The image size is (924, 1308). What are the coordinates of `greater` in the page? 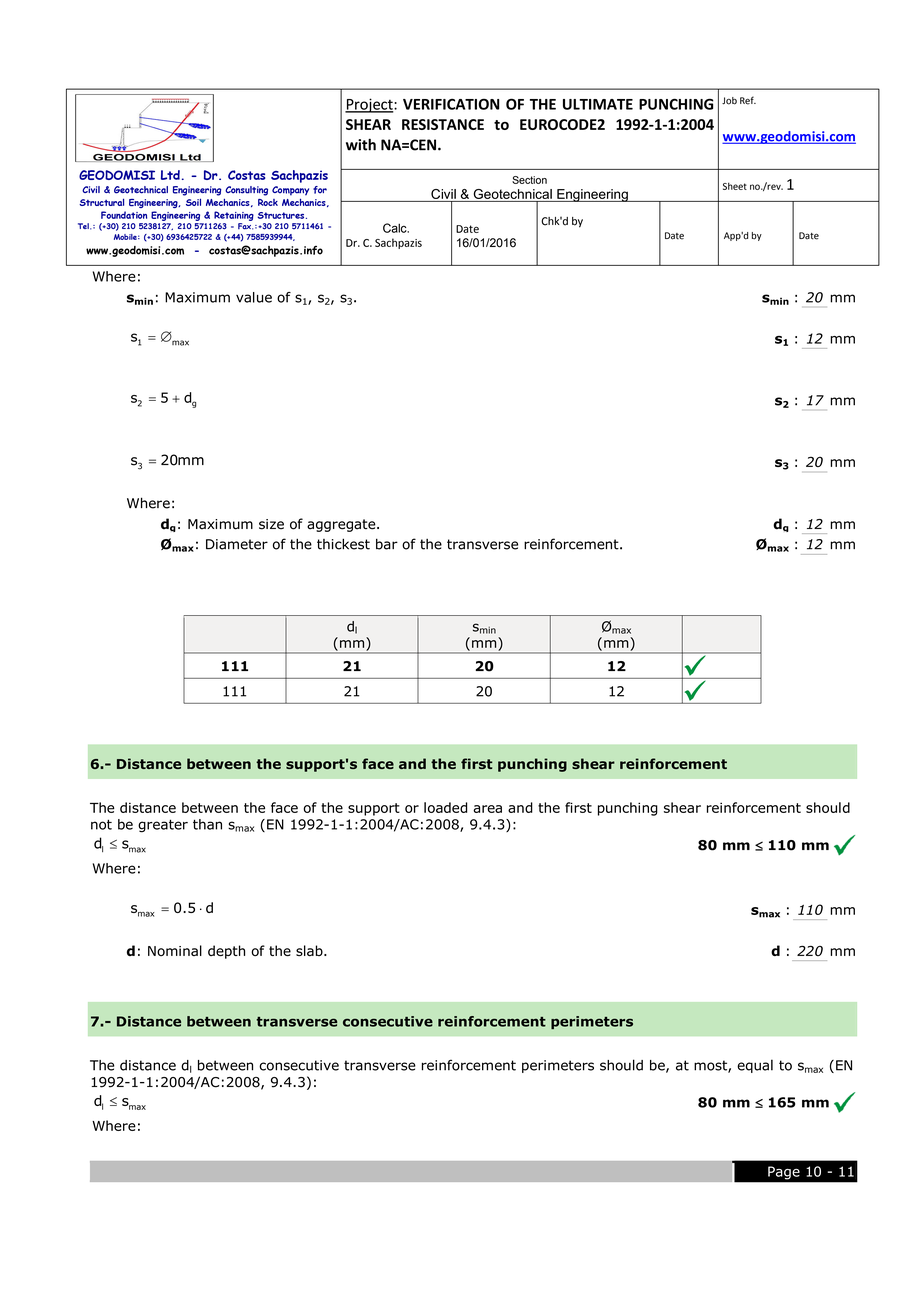 It's located at (163, 826).
